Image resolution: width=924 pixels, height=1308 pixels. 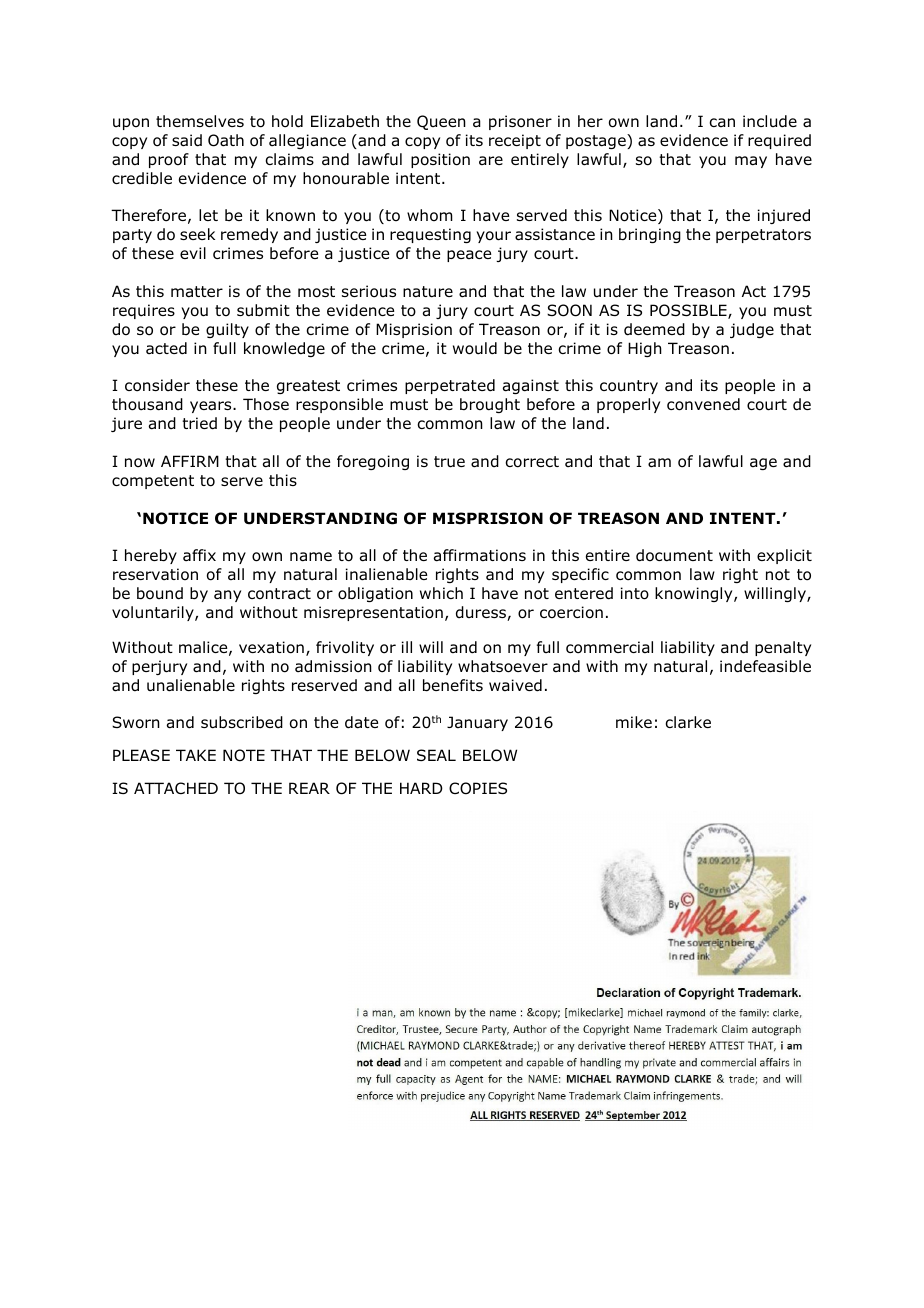 I want to click on which, so click(x=441, y=593).
